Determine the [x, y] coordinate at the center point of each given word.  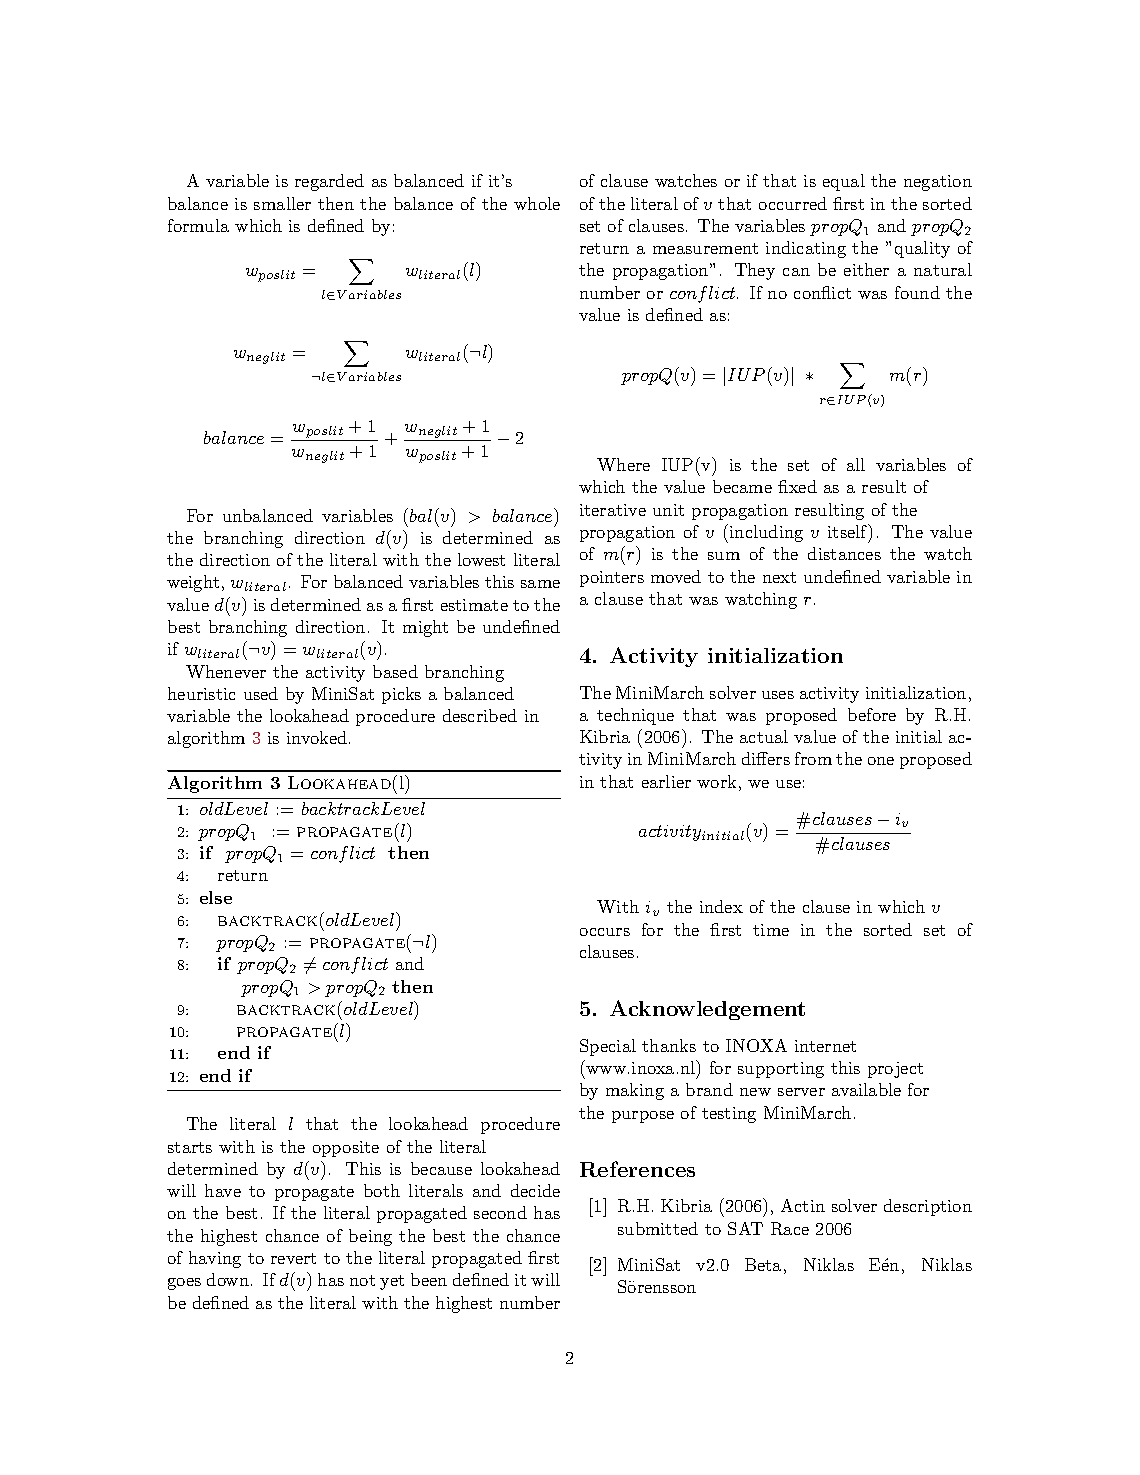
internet [825, 1046]
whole [537, 203]
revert [293, 1258]
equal [844, 182]
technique [635, 716]
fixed [797, 486]
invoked [318, 737]
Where [623, 464]
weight [193, 583]
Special [608, 1047]
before [872, 714]
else [216, 897]
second [500, 1212]
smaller [282, 203]
